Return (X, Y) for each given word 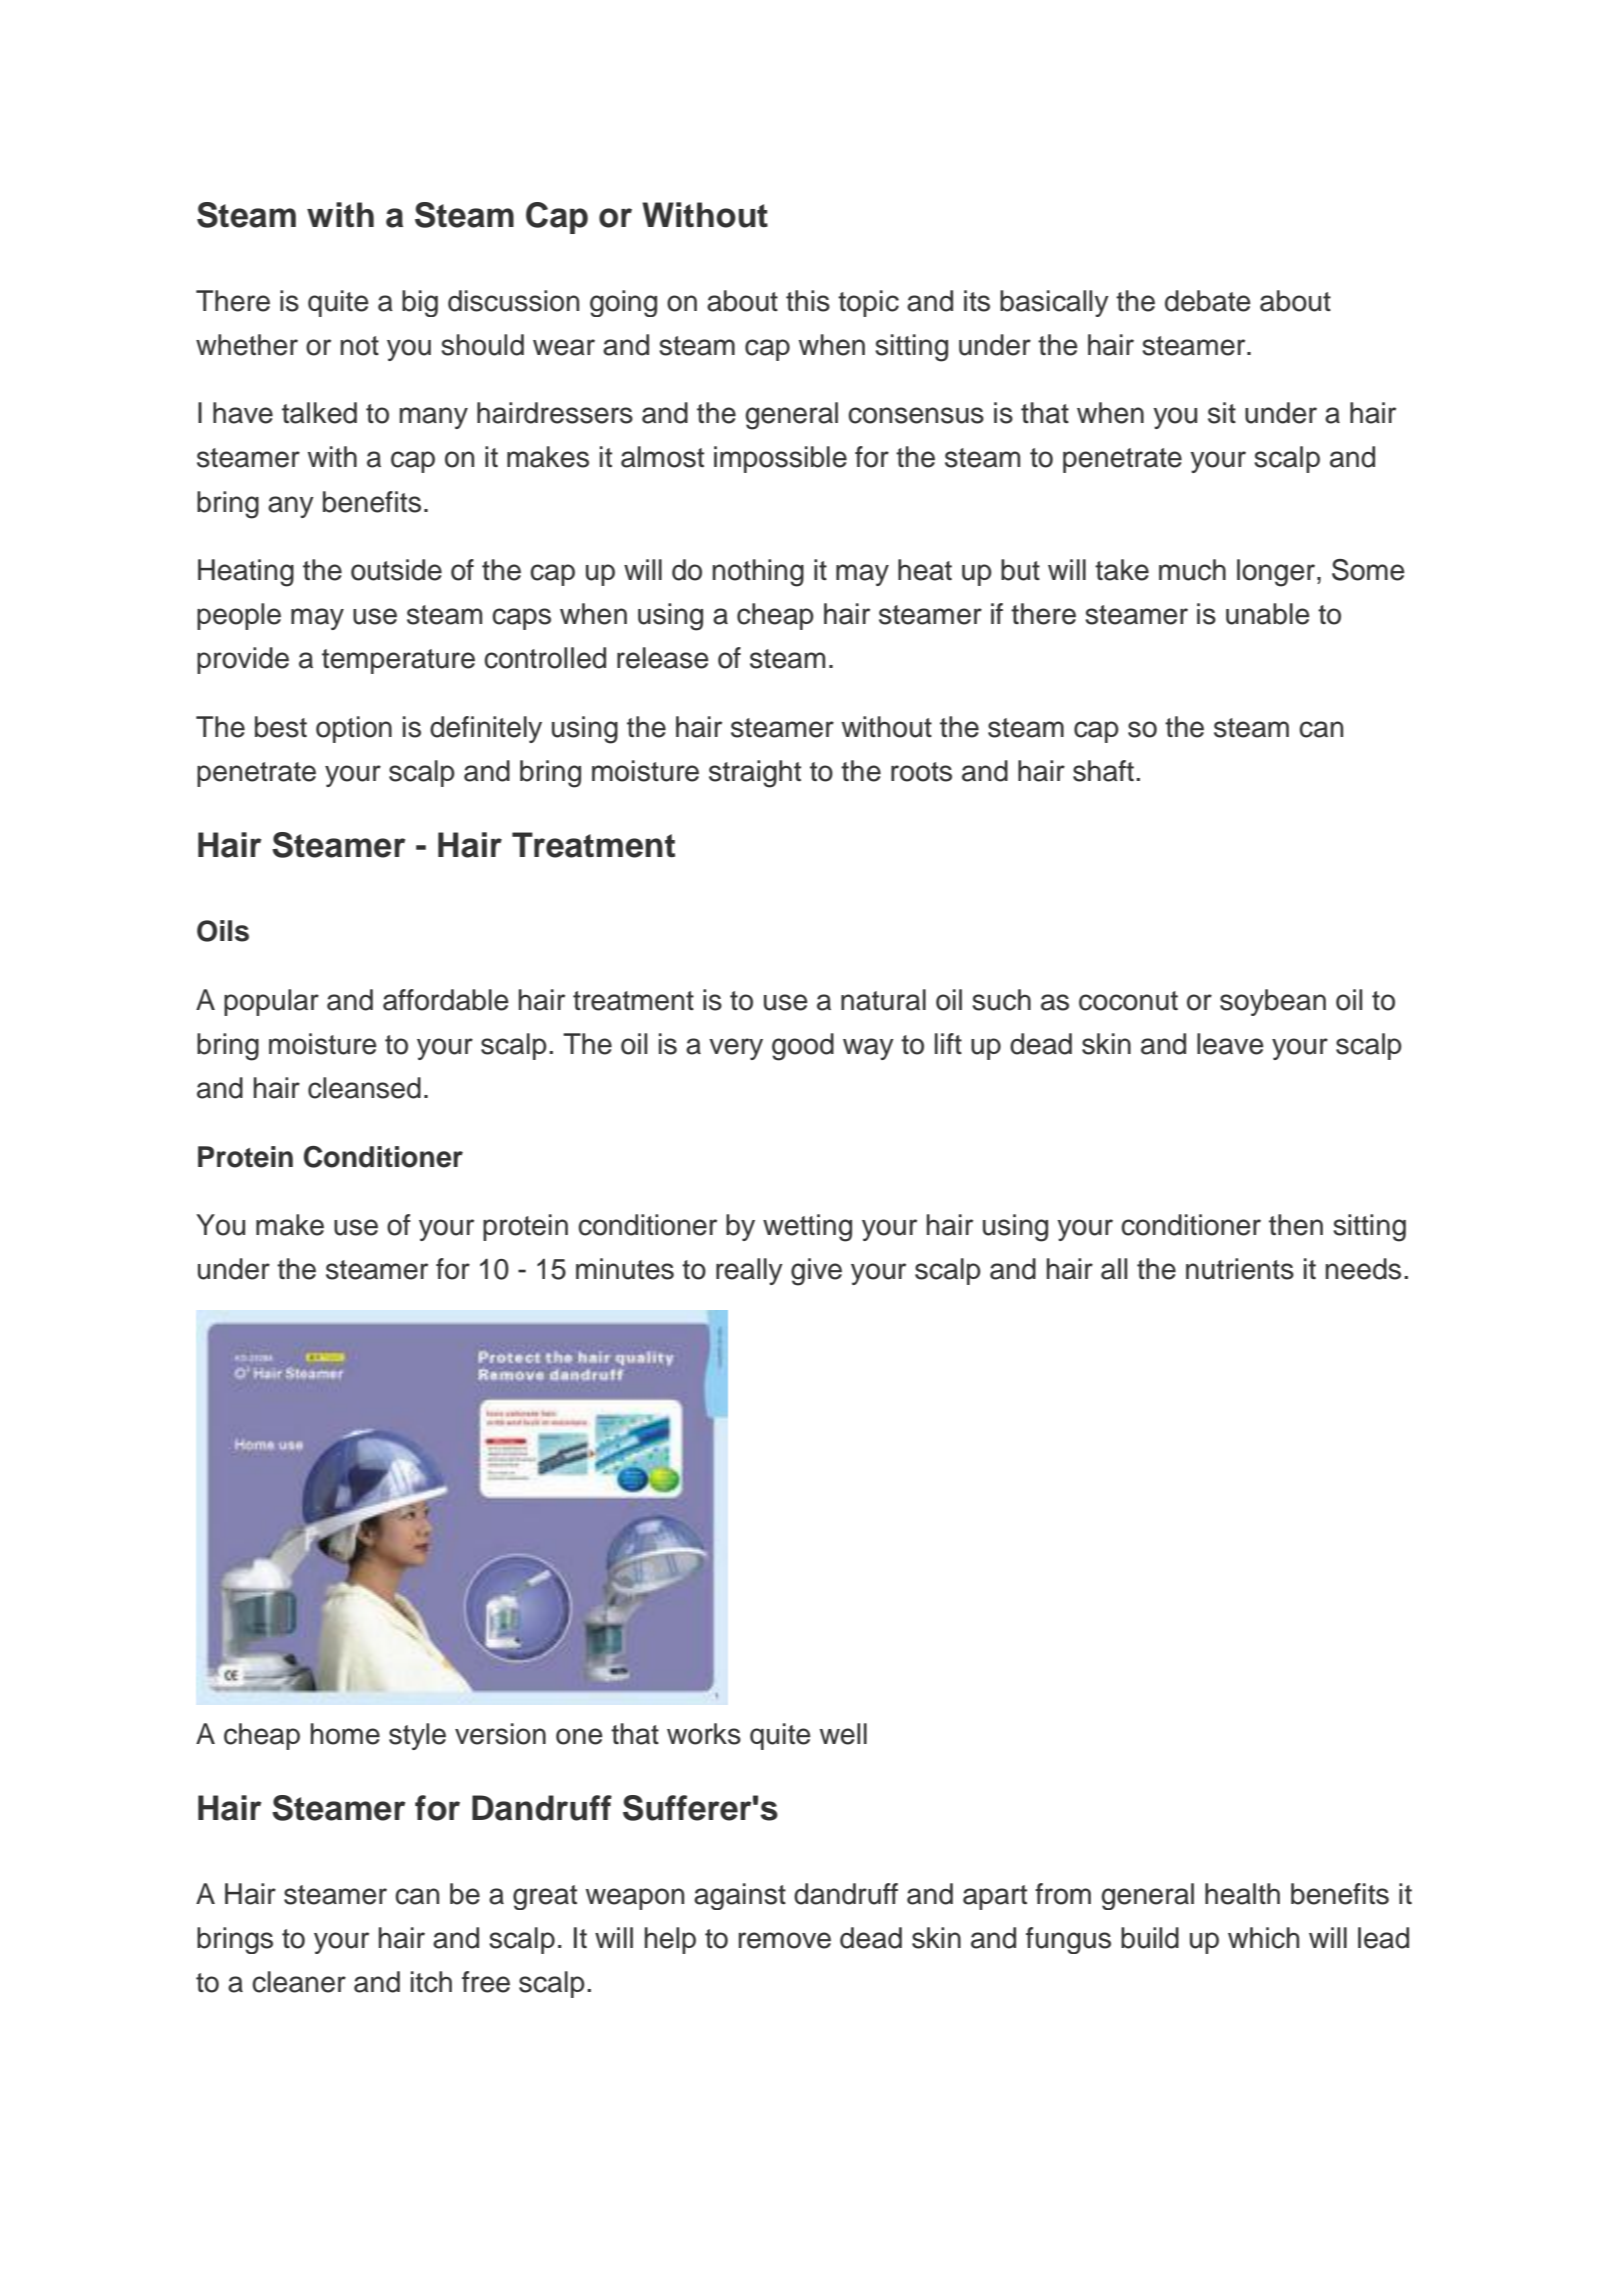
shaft (1103, 771)
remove (785, 1940)
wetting (807, 1228)
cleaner (299, 1982)
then (1296, 1225)
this (808, 301)
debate (1208, 301)
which (1263, 1938)
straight (755, 774)
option (354, 729)
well (843, 1734)
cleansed (364, 1088)
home (345, 1734)
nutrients (1240, 1269)
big (420, 303)
